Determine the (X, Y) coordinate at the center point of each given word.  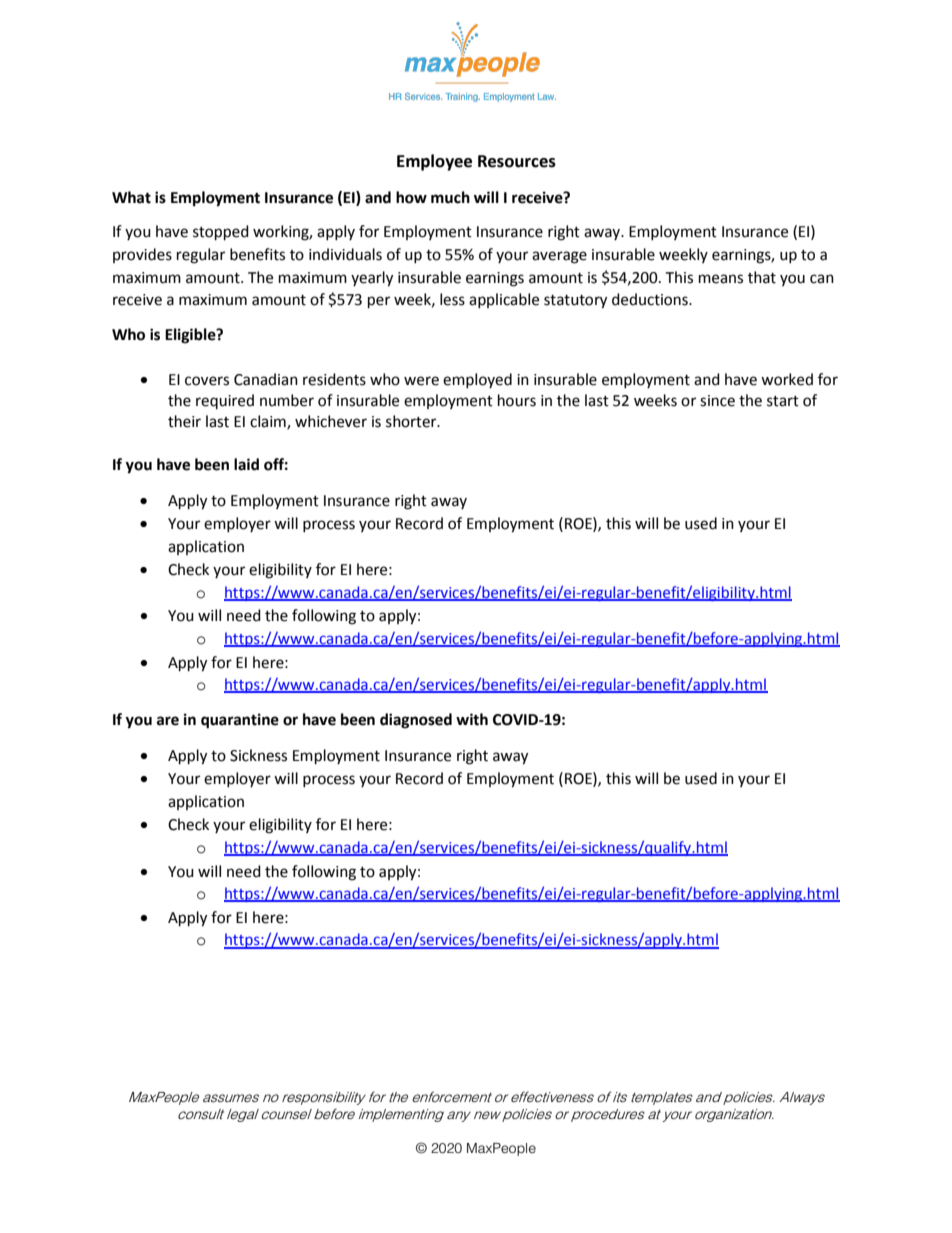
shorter (412, 421)
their (184, 421)
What (131, 197)
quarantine (240, 721)
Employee (434, 162)
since (717, 401)
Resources (517, 161)
